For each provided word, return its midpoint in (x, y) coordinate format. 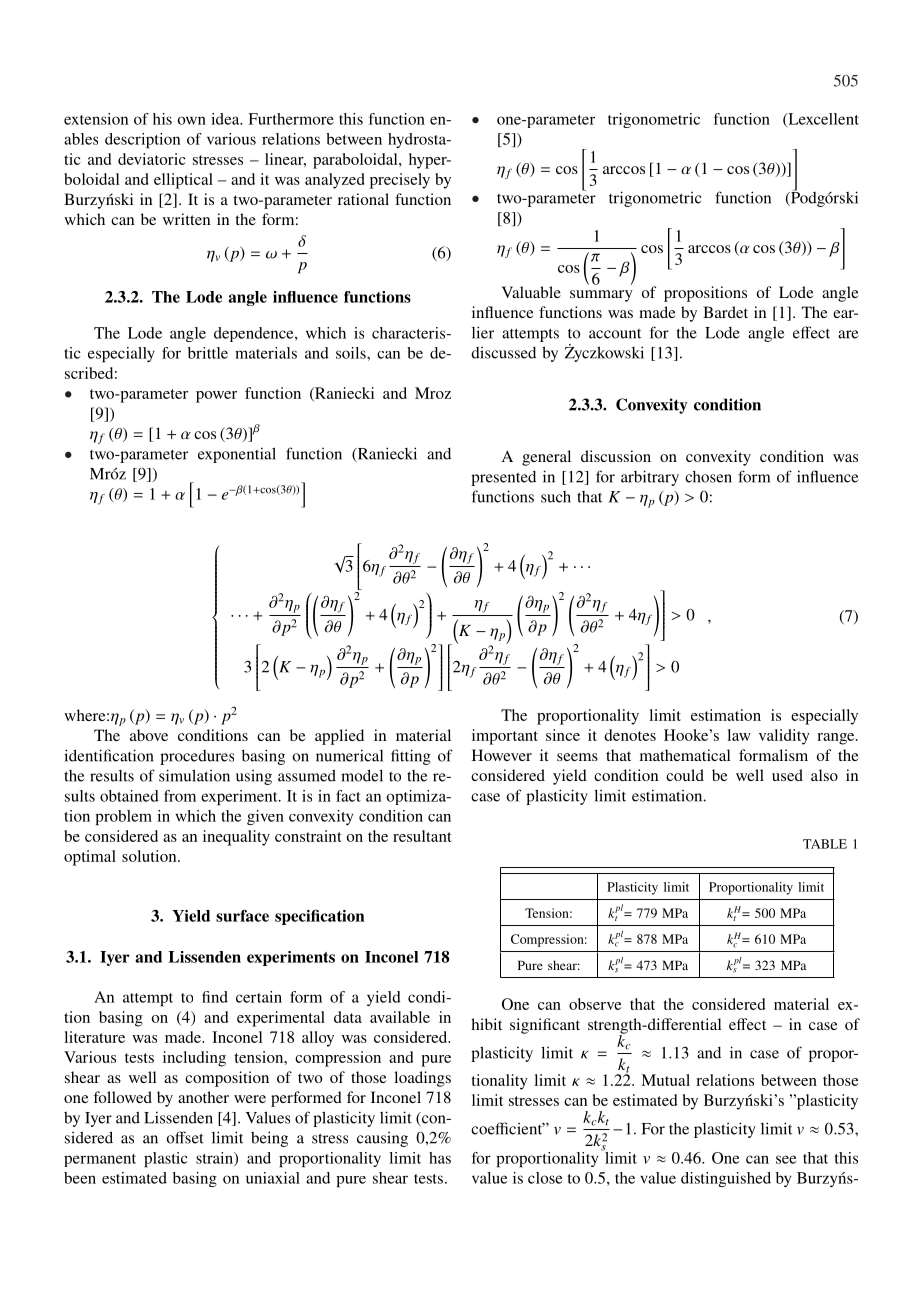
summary (601, 296)
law (739, 735)
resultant (422, 836)
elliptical (183, 181)
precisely (400, 181)
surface (242, 915)
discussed (503, 353)
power (216, 397)
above (149, 735)
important (505, 737)
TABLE (825, 844)
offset (185, 1137)
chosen (708, 477)
